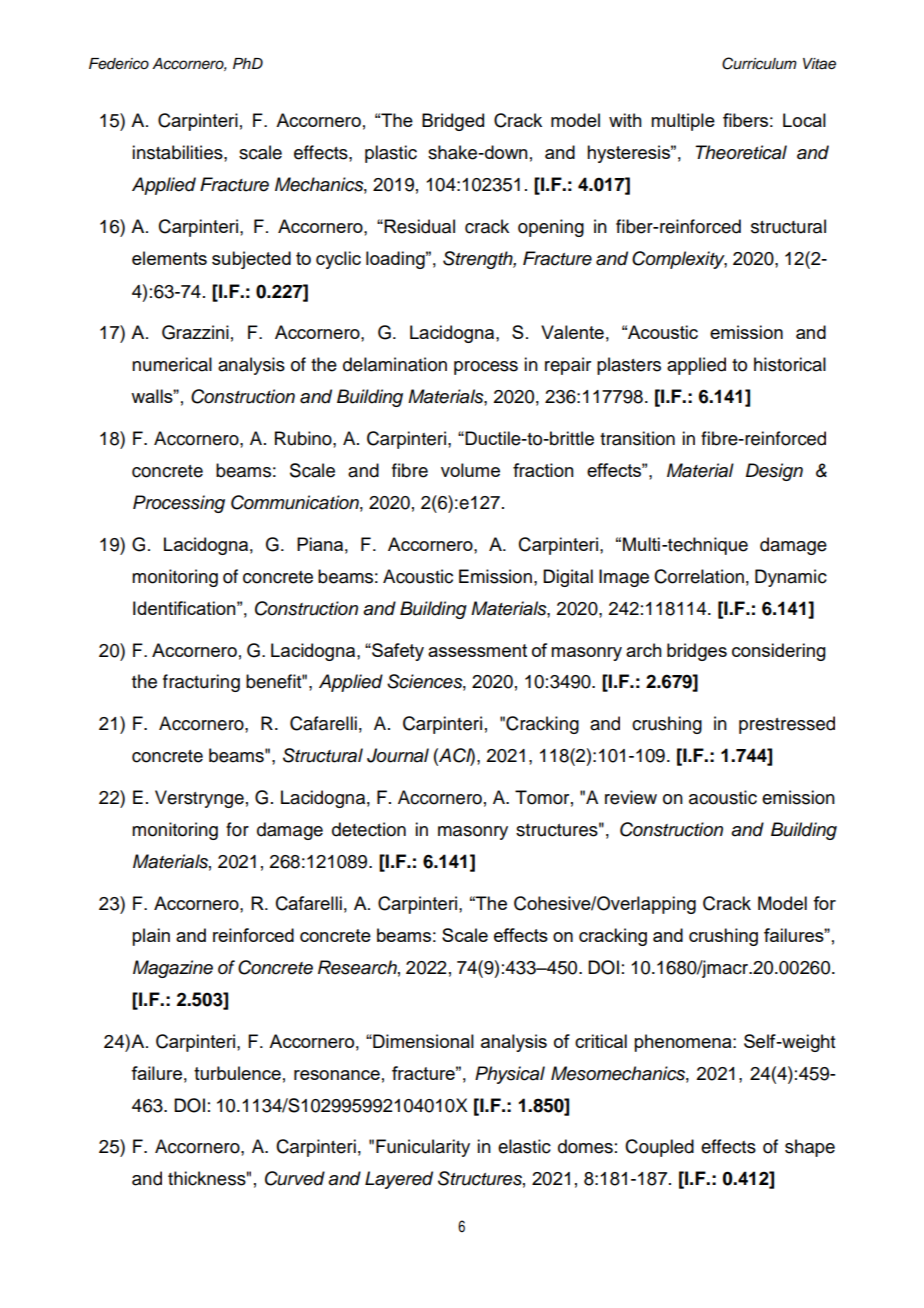  What do you see at coordinates (759, 63) in the screenshot?
I see `Curriculum` at bounding box center [759, 63].
